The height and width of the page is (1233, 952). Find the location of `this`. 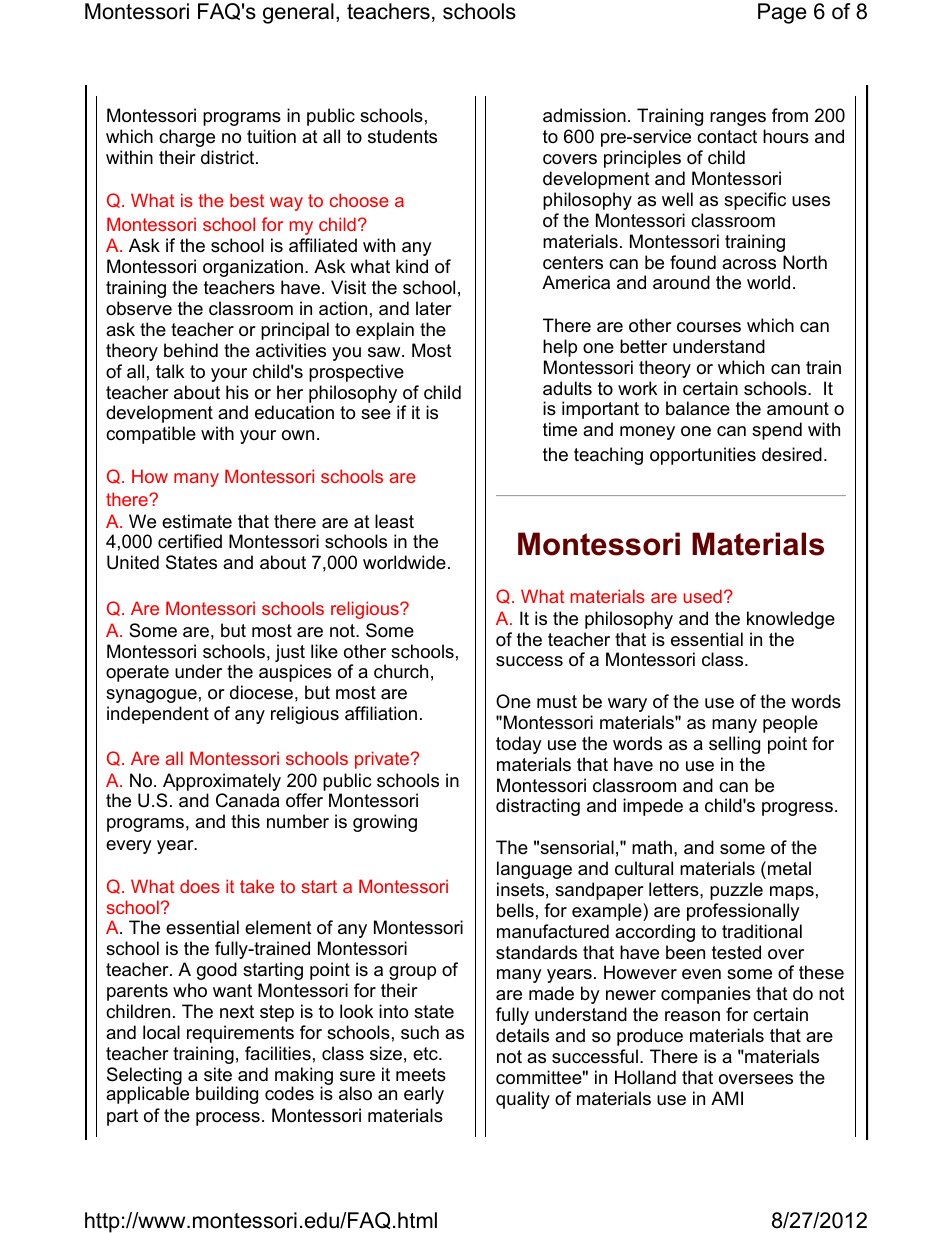

this is located at coordinates (245, 821).
